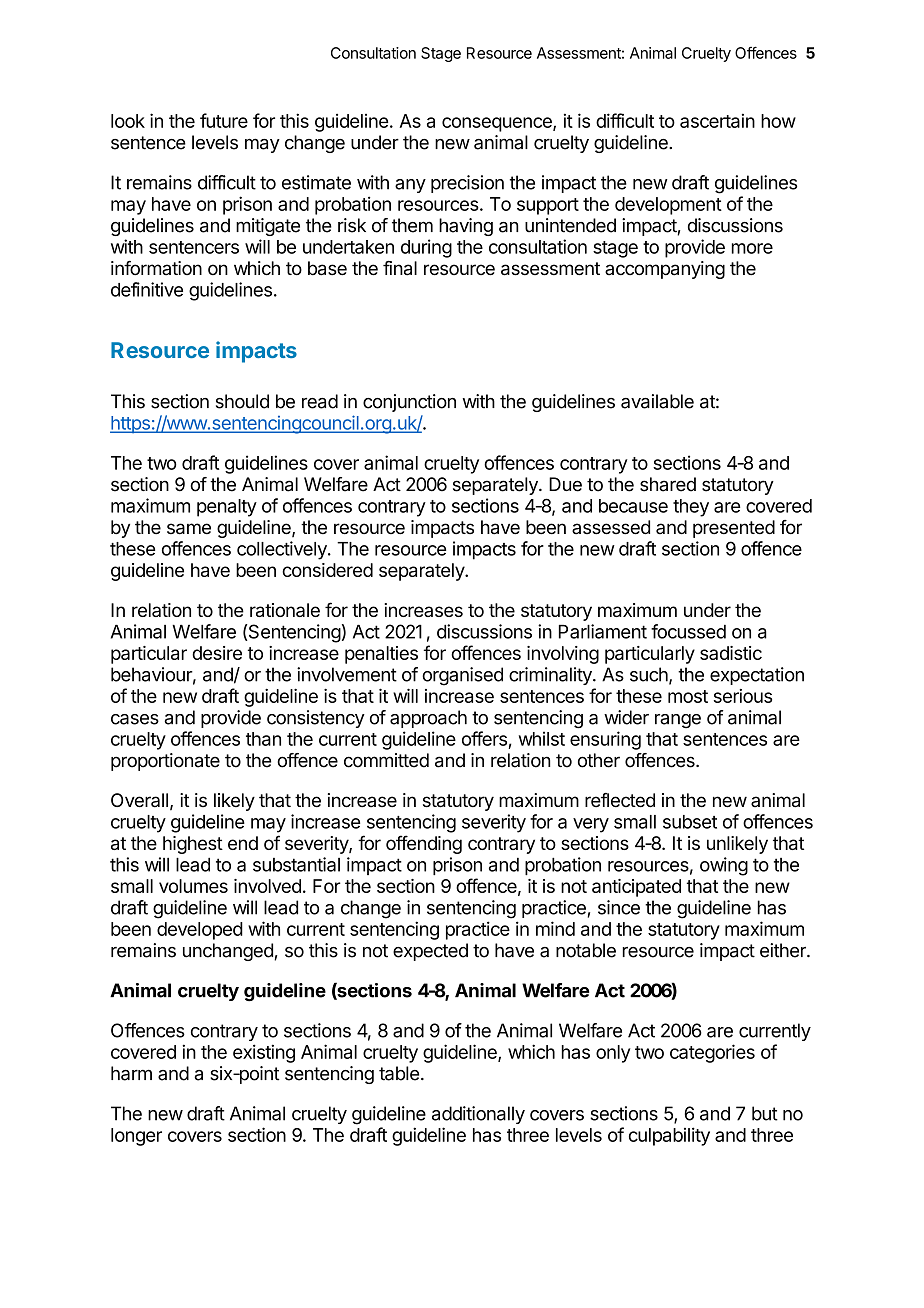 The image size is (924, 1308). What do you see at coordinates (424, 844) in the page?
I see `offending` at bounding box center [424, 844].
